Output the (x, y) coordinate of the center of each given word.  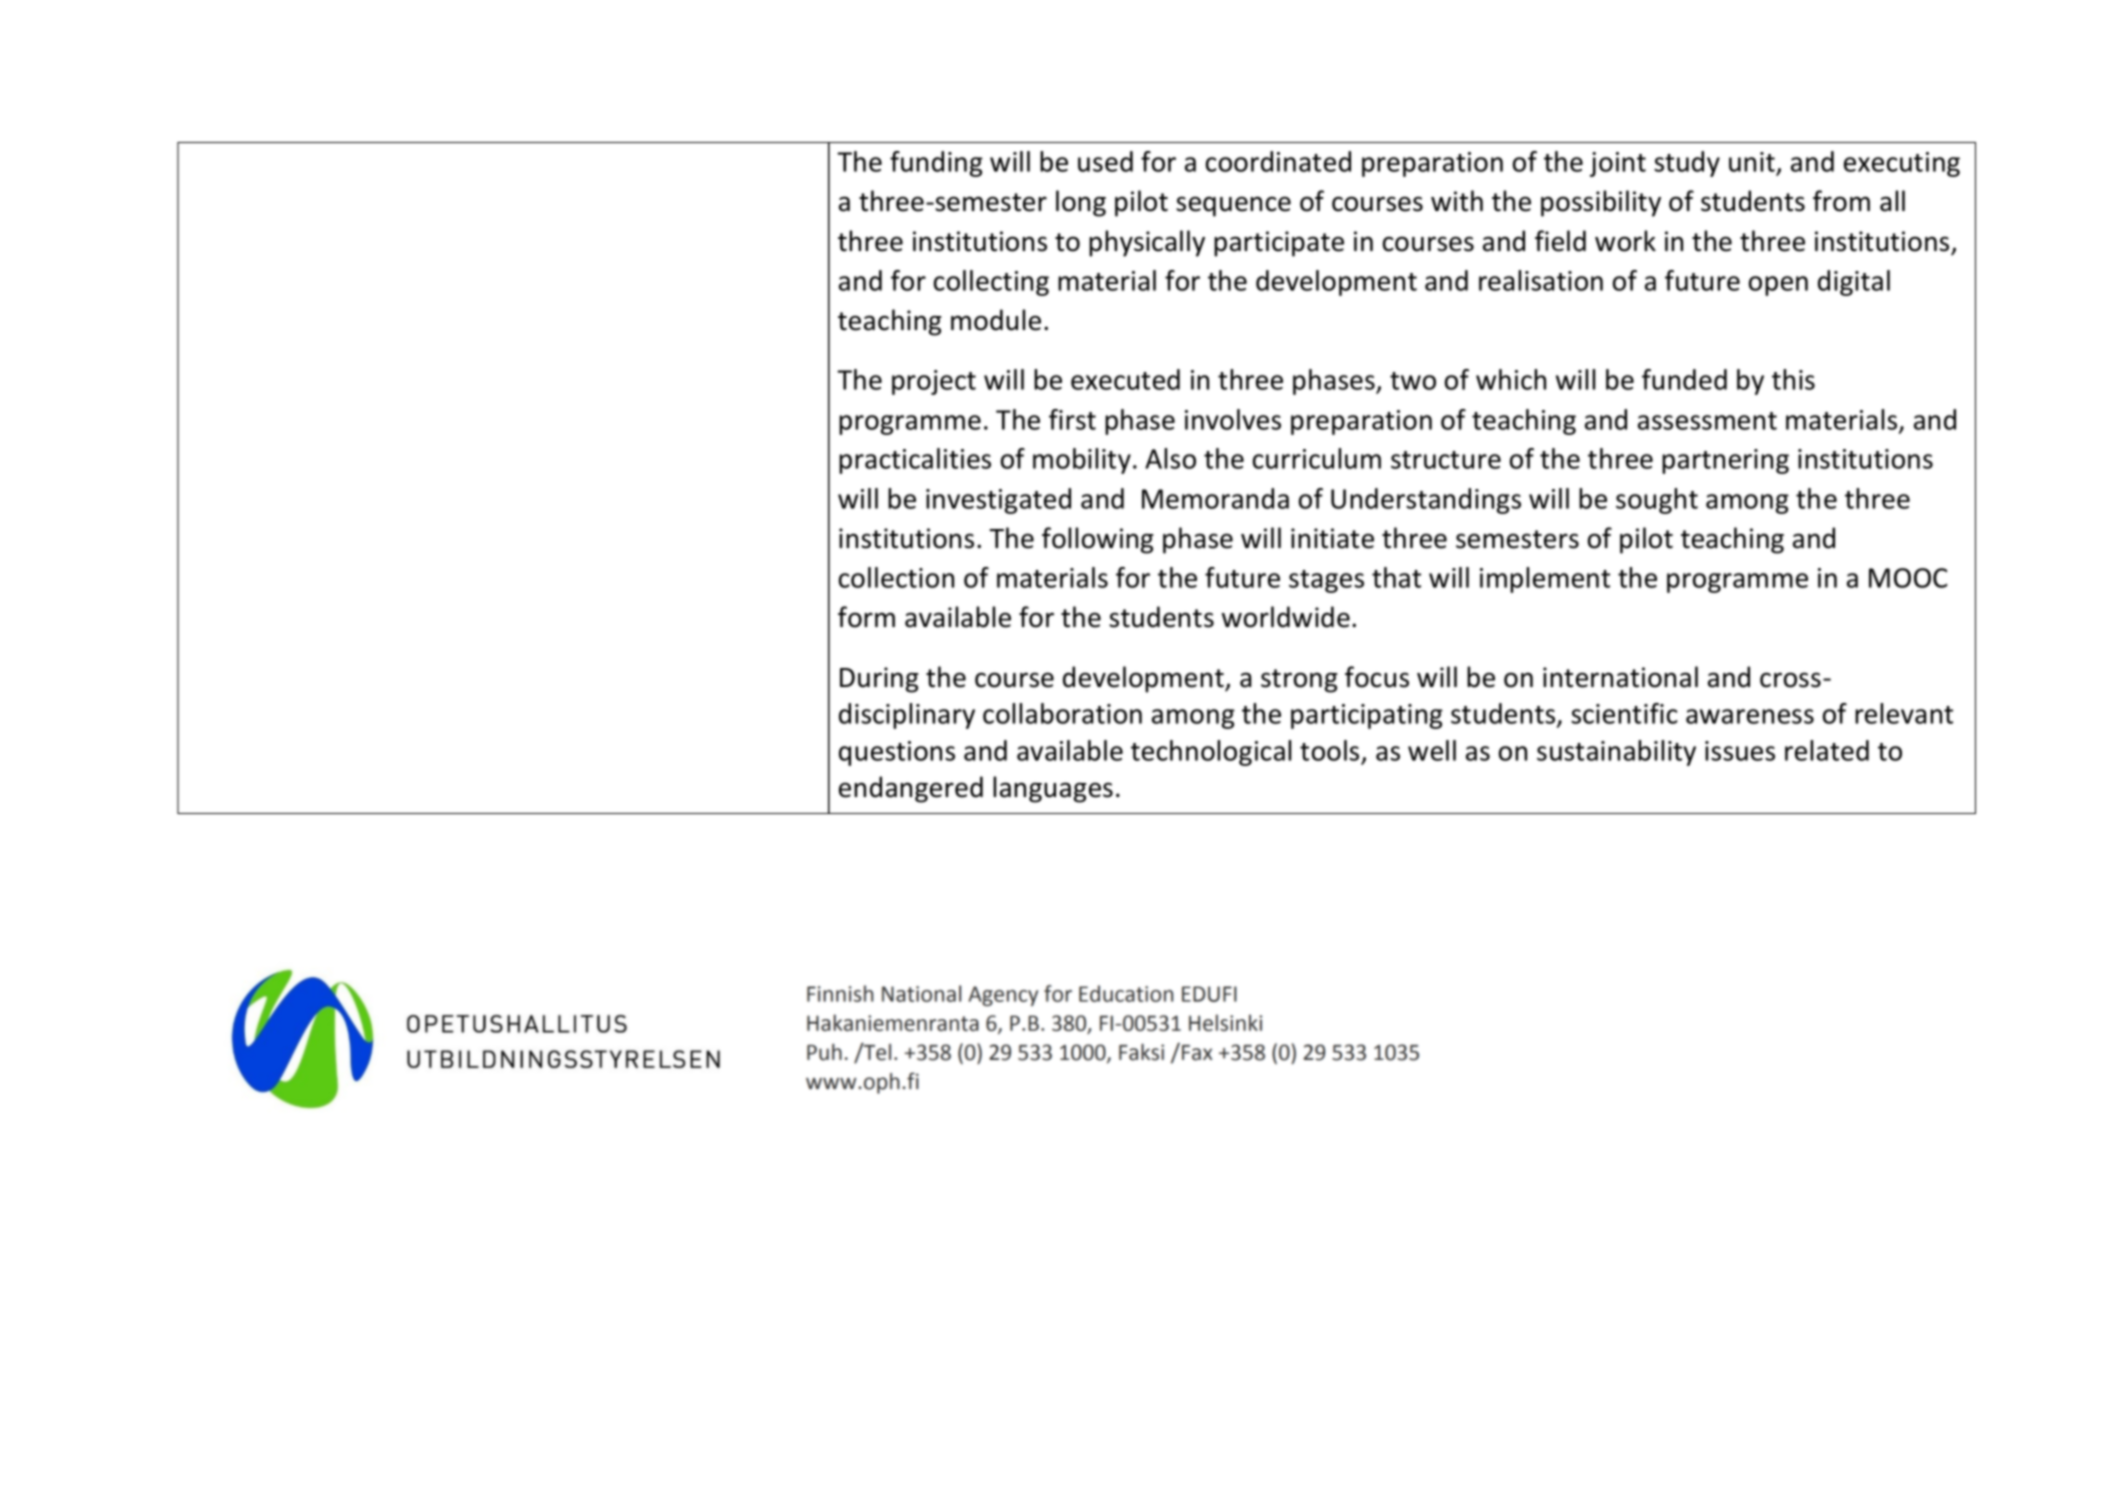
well (1432, 750)
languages (1053, 789)
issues (1740, 751)
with (1457, 201)
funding (936, 164)
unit (1753, 163)
